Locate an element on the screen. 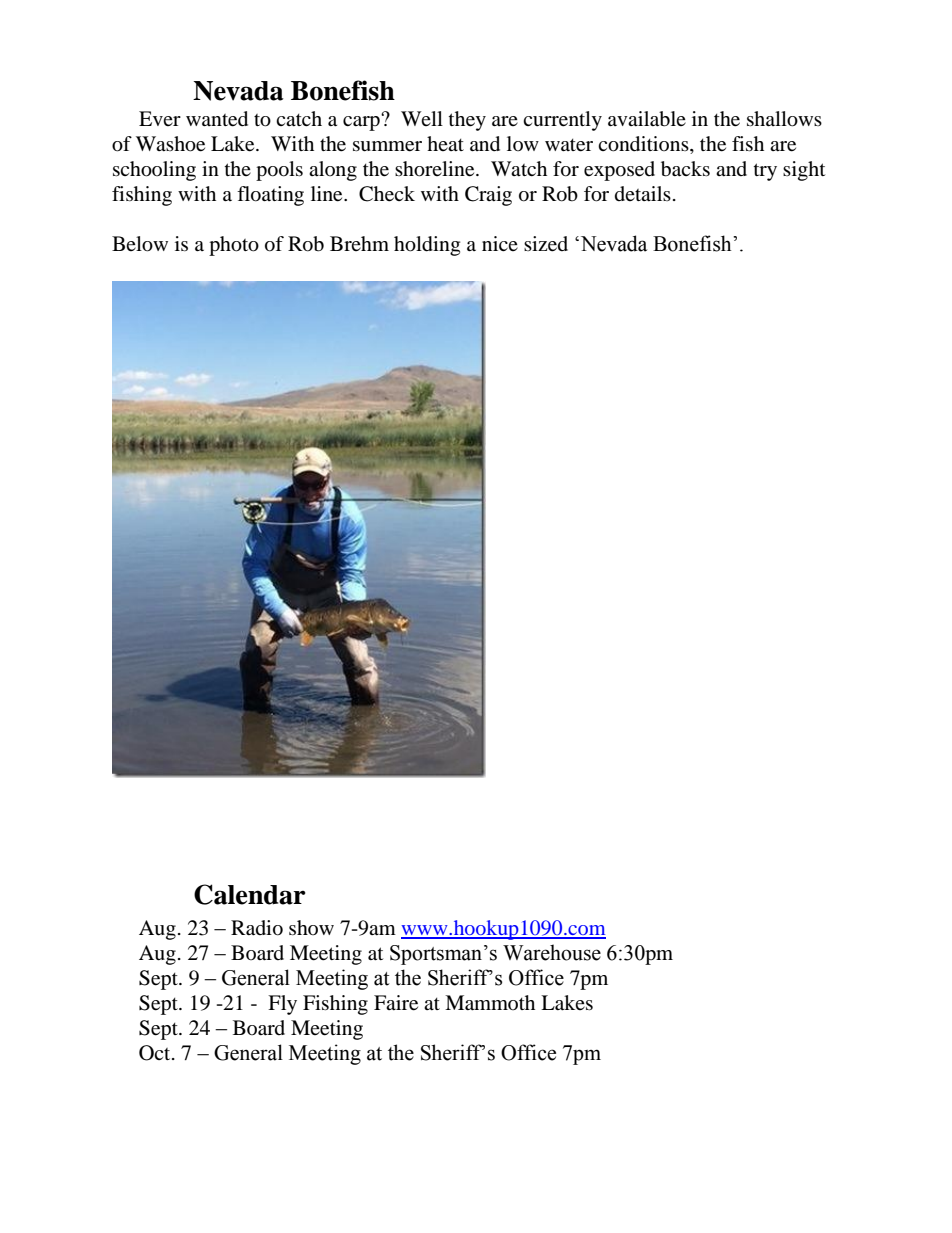  show is located at coordinates (311, 927).
